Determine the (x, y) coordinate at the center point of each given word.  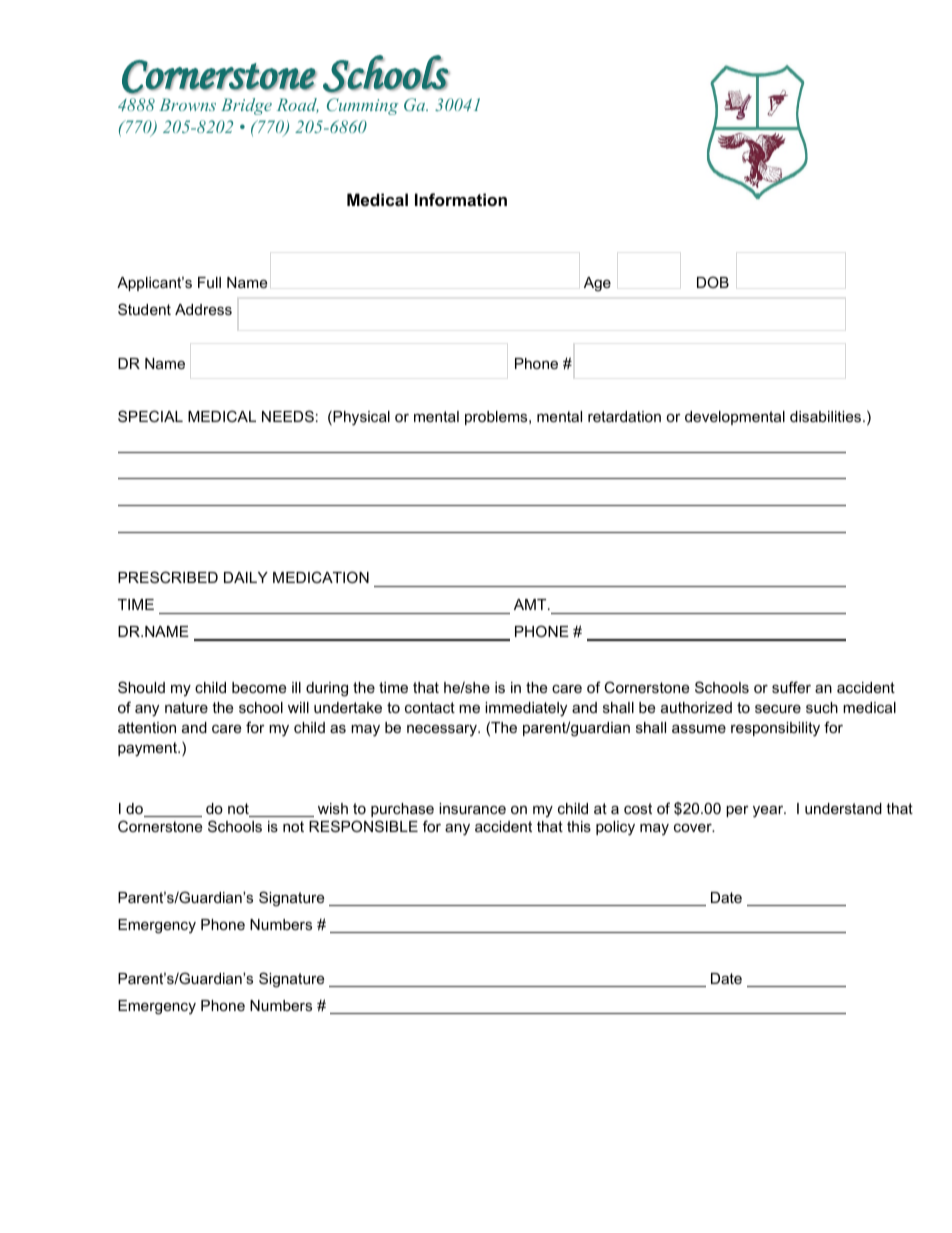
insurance (472, 808)
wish (333, 808)
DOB (713, 282)
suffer (791, 687)
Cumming (362, 106)
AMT (531, 604)
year (769, 811)
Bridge (246, 106)
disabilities (825, 416)
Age (597, 284)
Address (203, 309)
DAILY (246, 577)
